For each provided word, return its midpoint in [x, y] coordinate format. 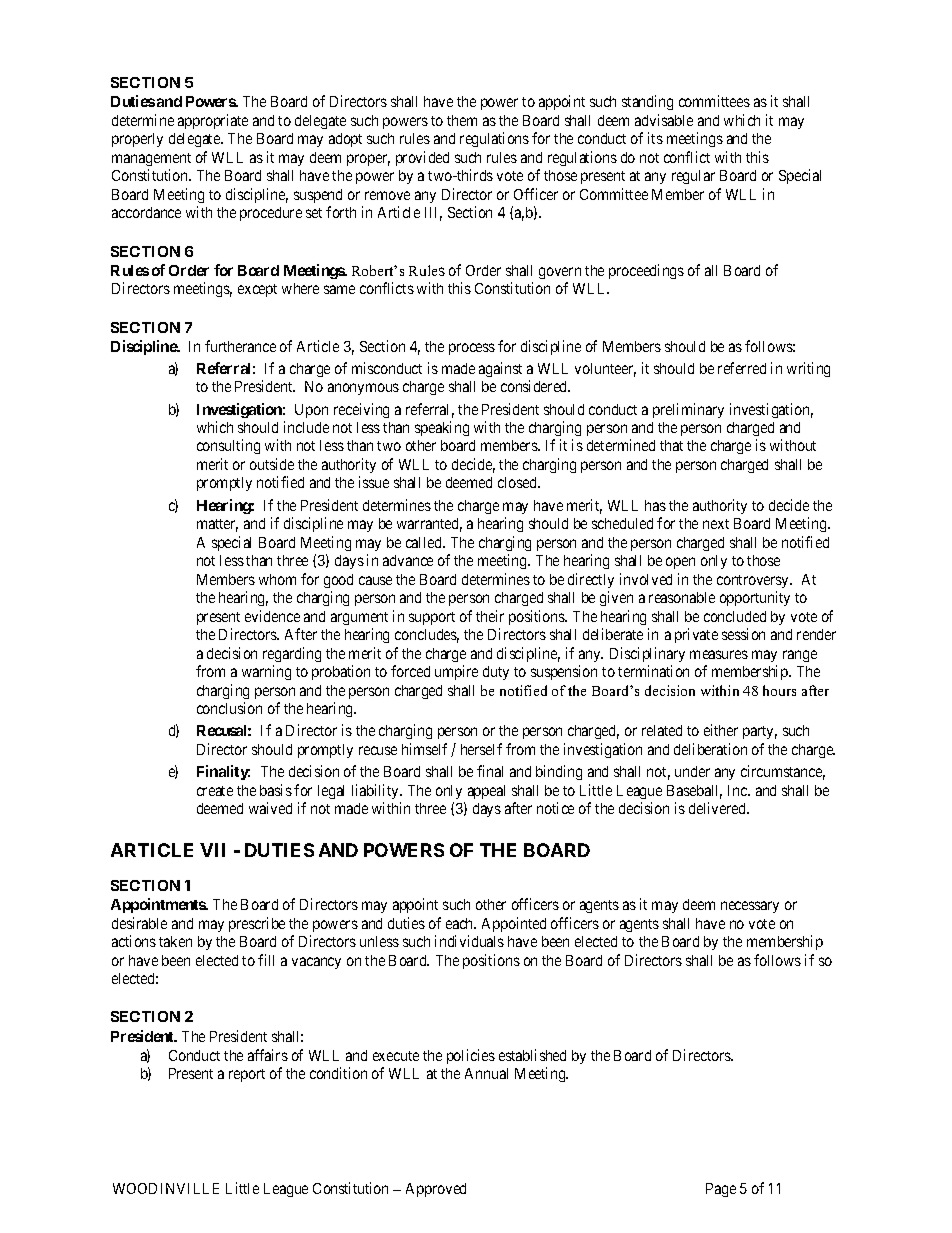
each [461, 923]
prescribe [257, 924]
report [247, 1075]
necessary [750, 907]
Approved [436, 1190]
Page [721, 1190]
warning [266, 672]
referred [742, 368]
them [462, 120]
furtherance [240, 346]
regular [693, 177]
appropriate [213, 121]
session [743, 634]
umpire [456, 672]
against [500, 369]
